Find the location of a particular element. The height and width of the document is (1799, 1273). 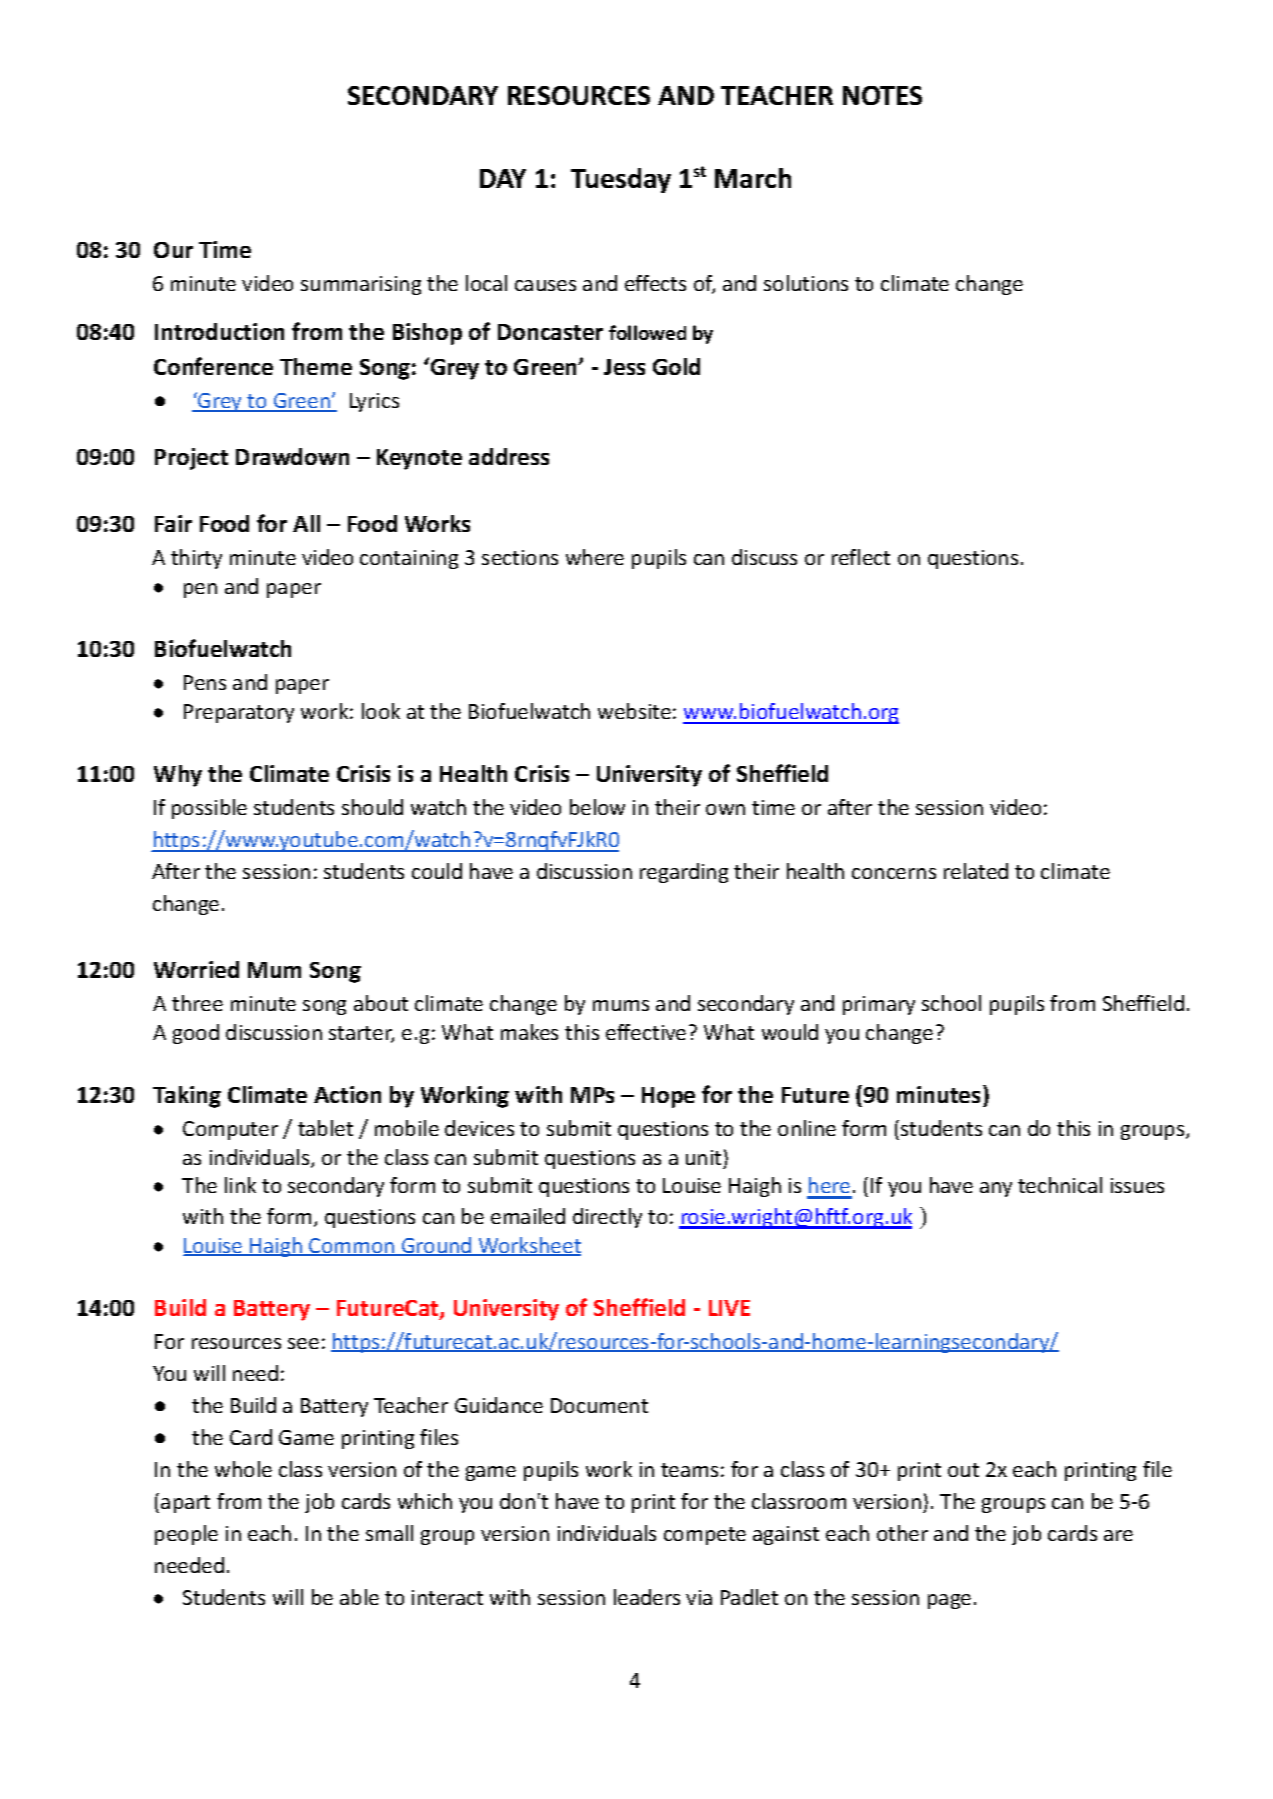

NOTES is located at coordinates (882, 95).
